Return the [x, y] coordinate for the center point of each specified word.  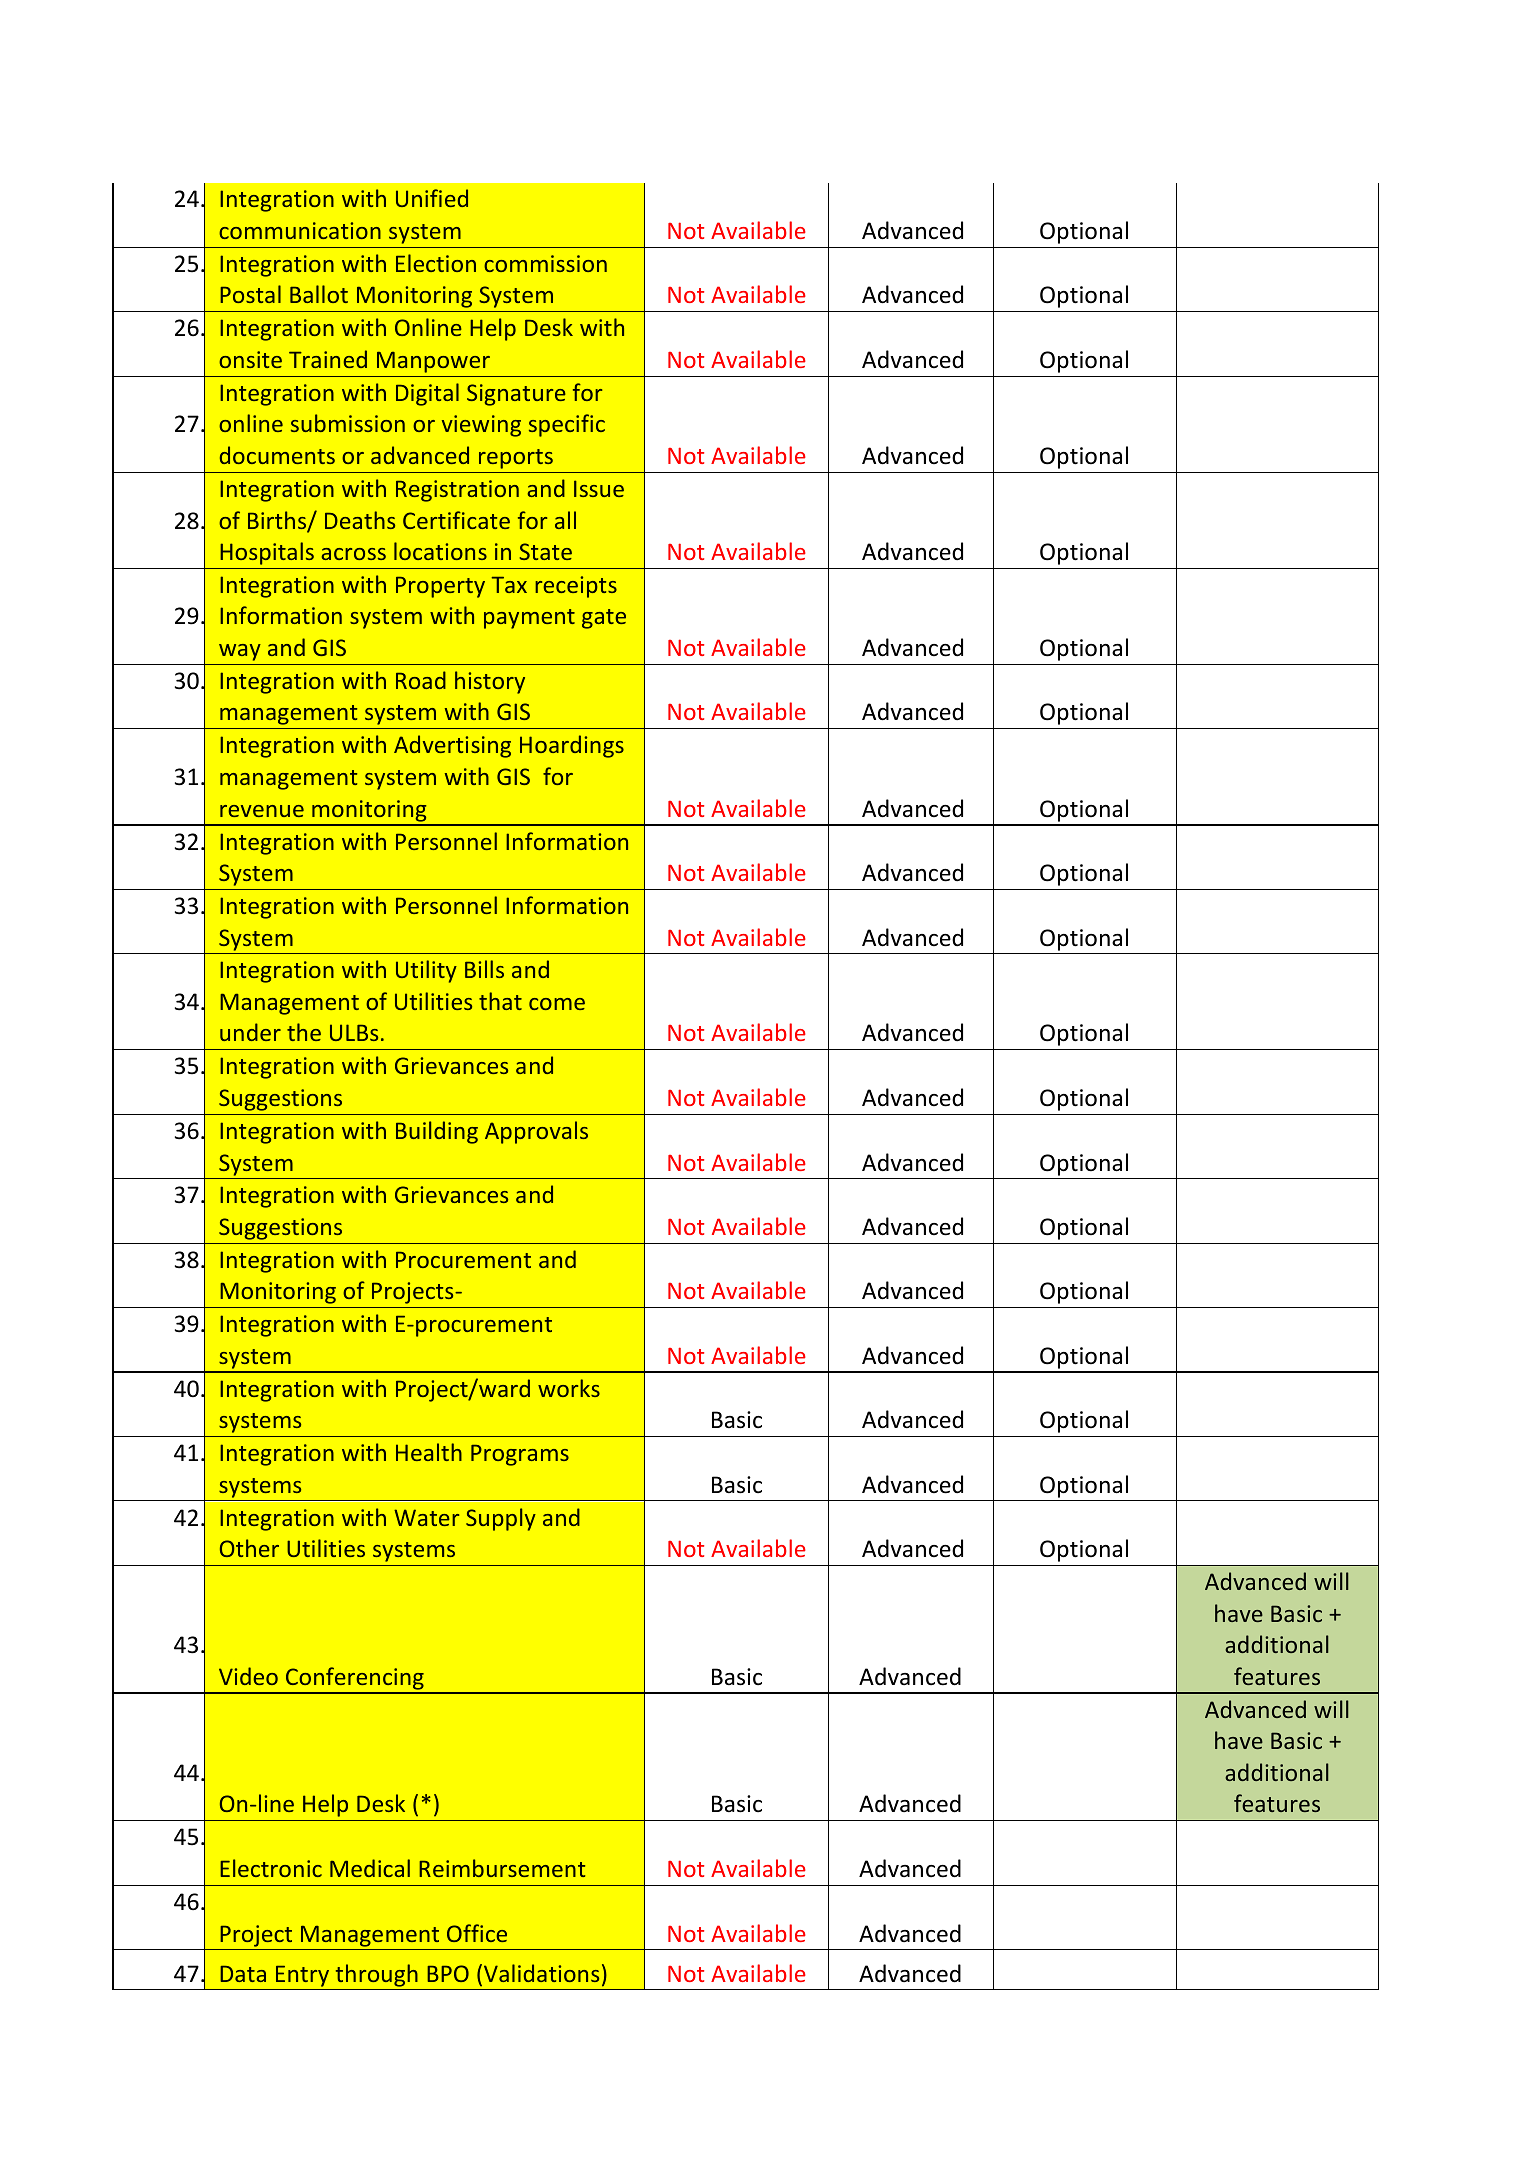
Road [421, 680]
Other [249, 1548]
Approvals [536, 1132]
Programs [520, 1455]
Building [437, 1132]
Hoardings [572, 746]
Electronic [271, 1868]
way [240, 652]
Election [436, 263]
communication [300, 230]
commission [545, 263]
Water [426, 1517]
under [250, 1032]
